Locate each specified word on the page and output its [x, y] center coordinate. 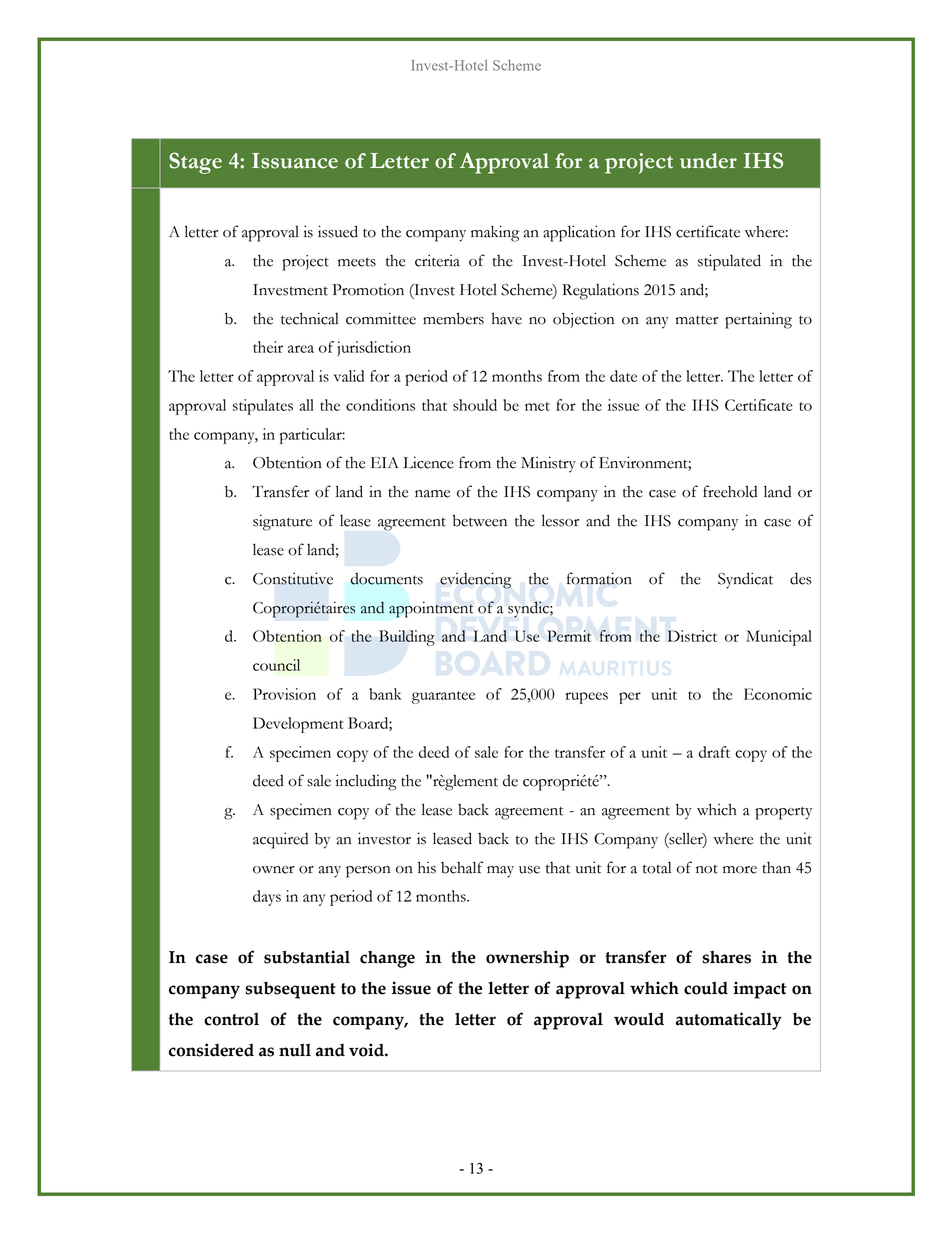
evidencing [475, 580]
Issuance [295, 161]
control [231, 1019]
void [367, 1050]
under [708, 161]
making [495, 233]
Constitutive [293, 578]
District [692, 636]
